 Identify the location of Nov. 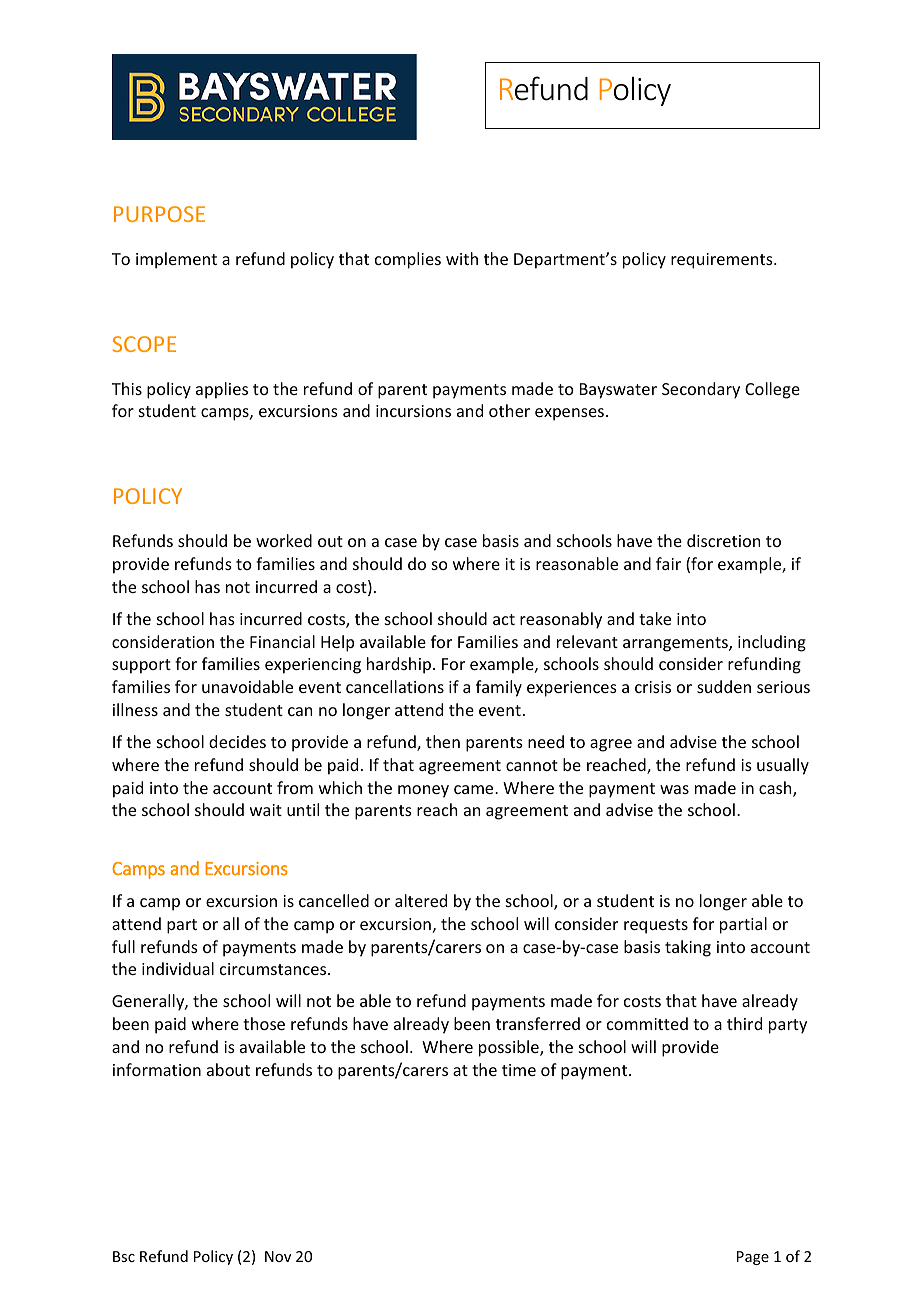
(278, 1256).
